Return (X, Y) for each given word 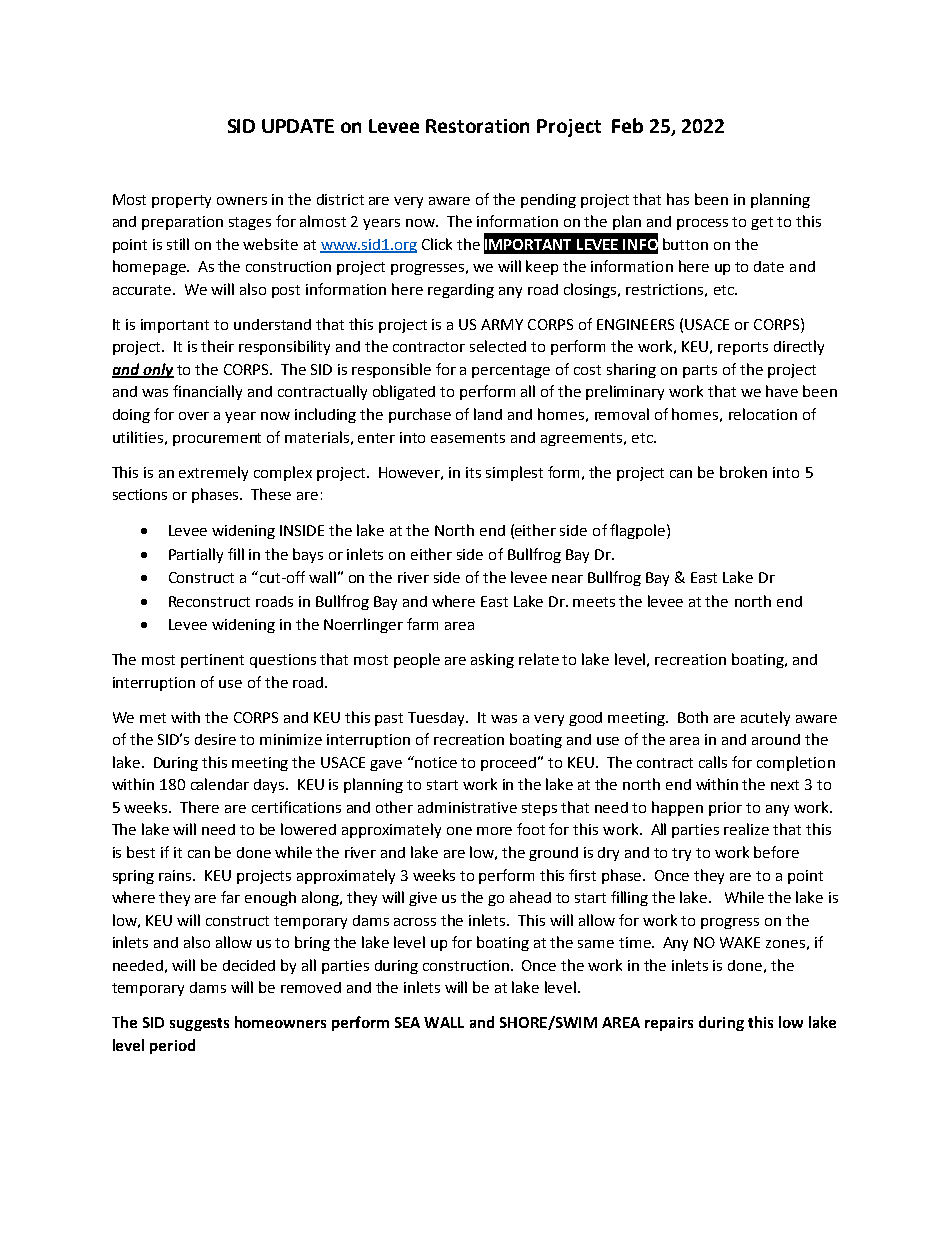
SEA (407, 1022)
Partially (196, 555)
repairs (669, 1024)
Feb (627, 125)
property (181, 201)
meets (594, 602)
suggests (199, 1024)
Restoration (477, 126)
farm (422, 624)
